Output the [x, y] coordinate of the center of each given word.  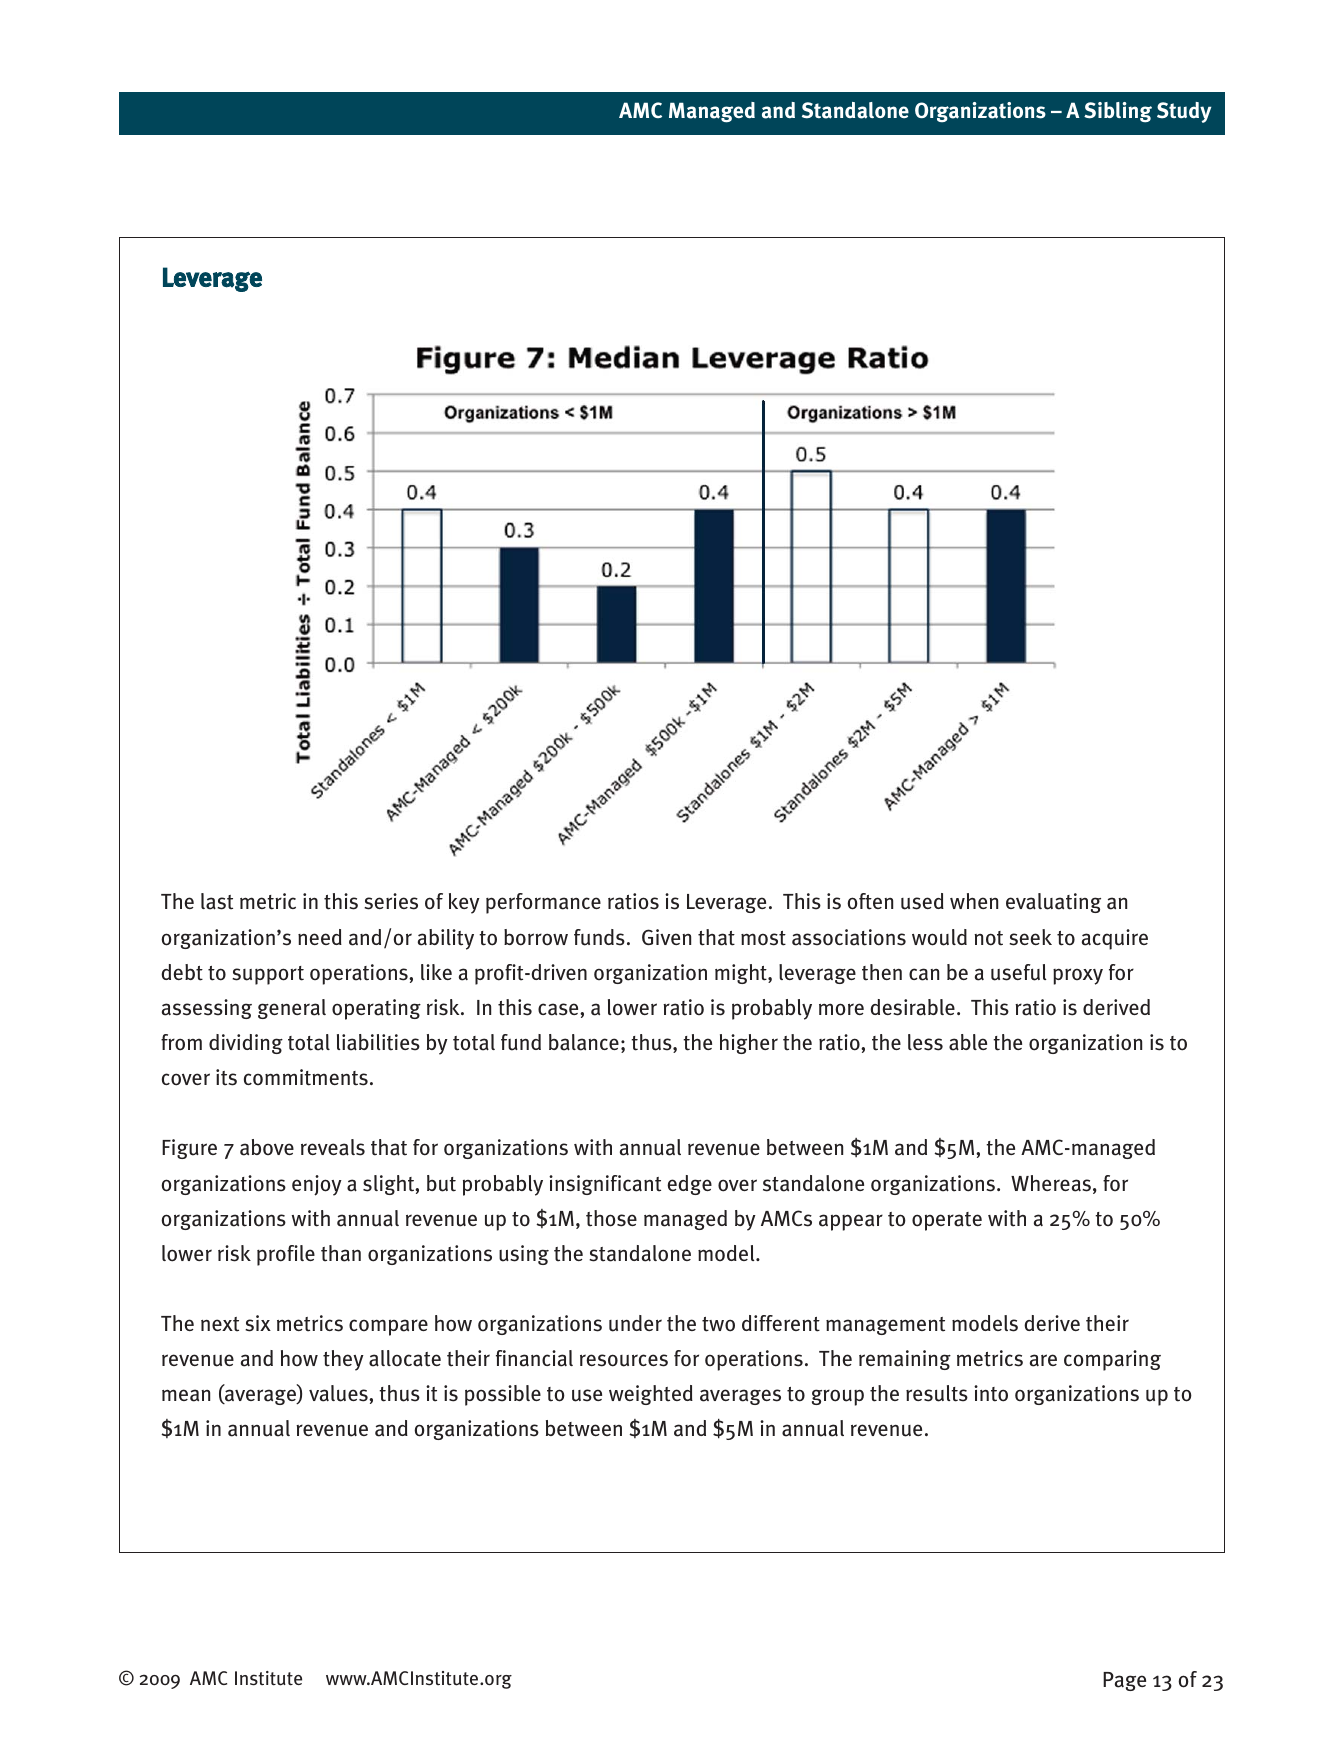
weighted [651, 1395]
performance [543, 903]
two [718, 1324]
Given [666, 937]
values [339, 1393]
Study [1184, 112]
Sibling [1118, 112]
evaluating [1053, 903]
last [217, 901]
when [974, 901]
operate [947, 1221]
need [320, 937]
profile [286, 1255]
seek [1030, 937]
